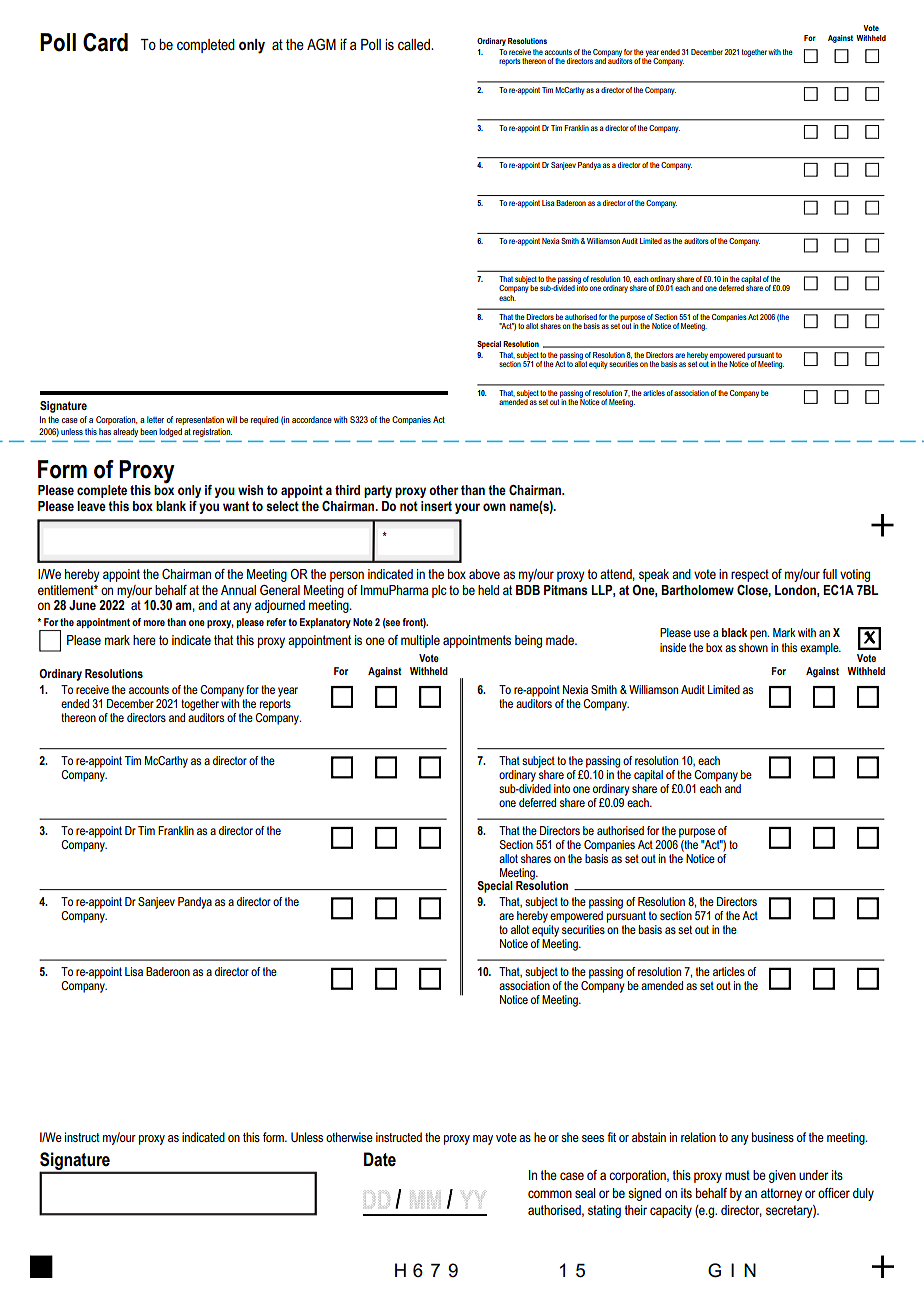 The image size is (924, 1308). What do you see at coordinates (321, 44) in the image?
I see `AGM` at bounding box center [321, 44].
